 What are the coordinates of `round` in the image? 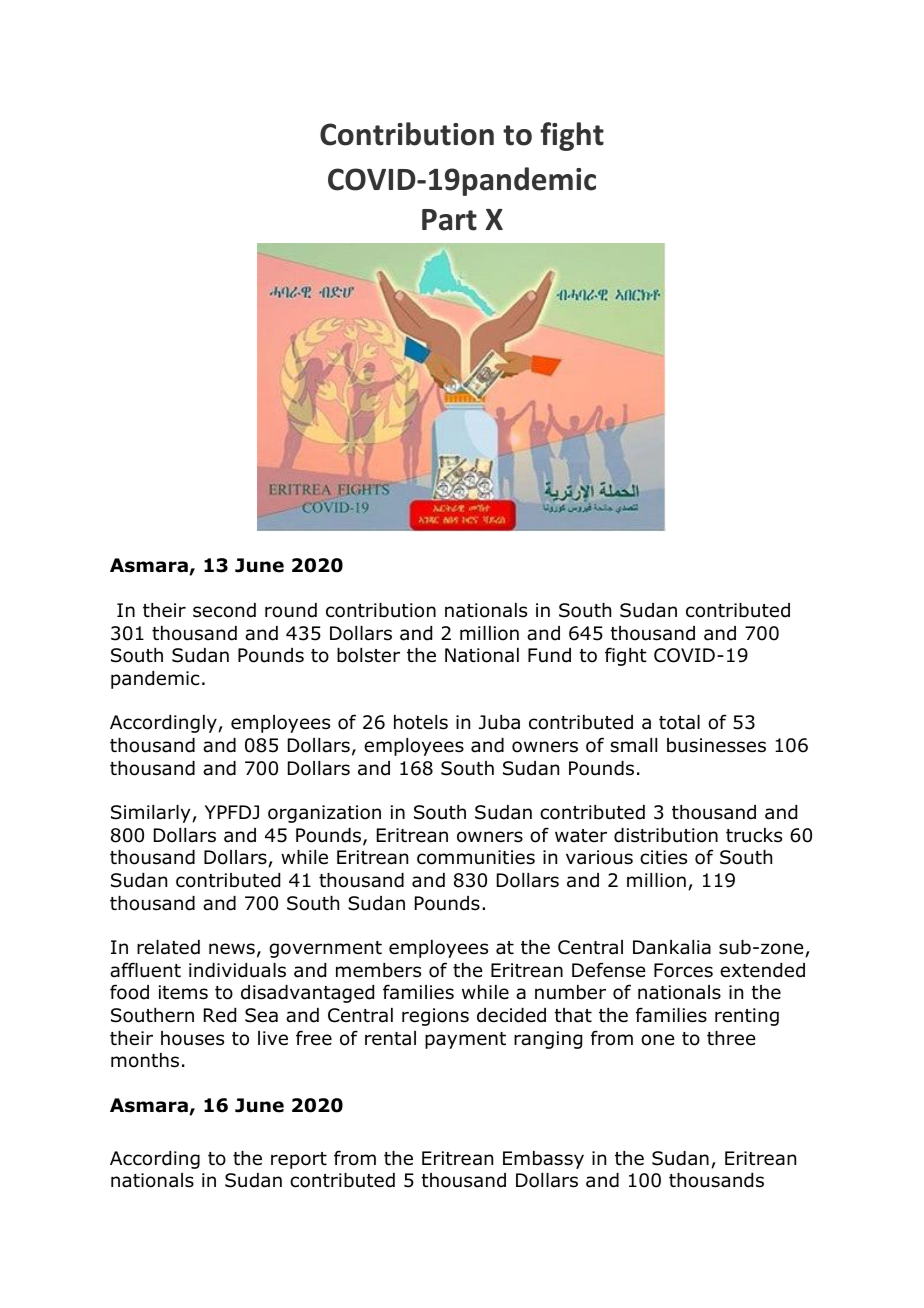 It's located at (291, 610).
